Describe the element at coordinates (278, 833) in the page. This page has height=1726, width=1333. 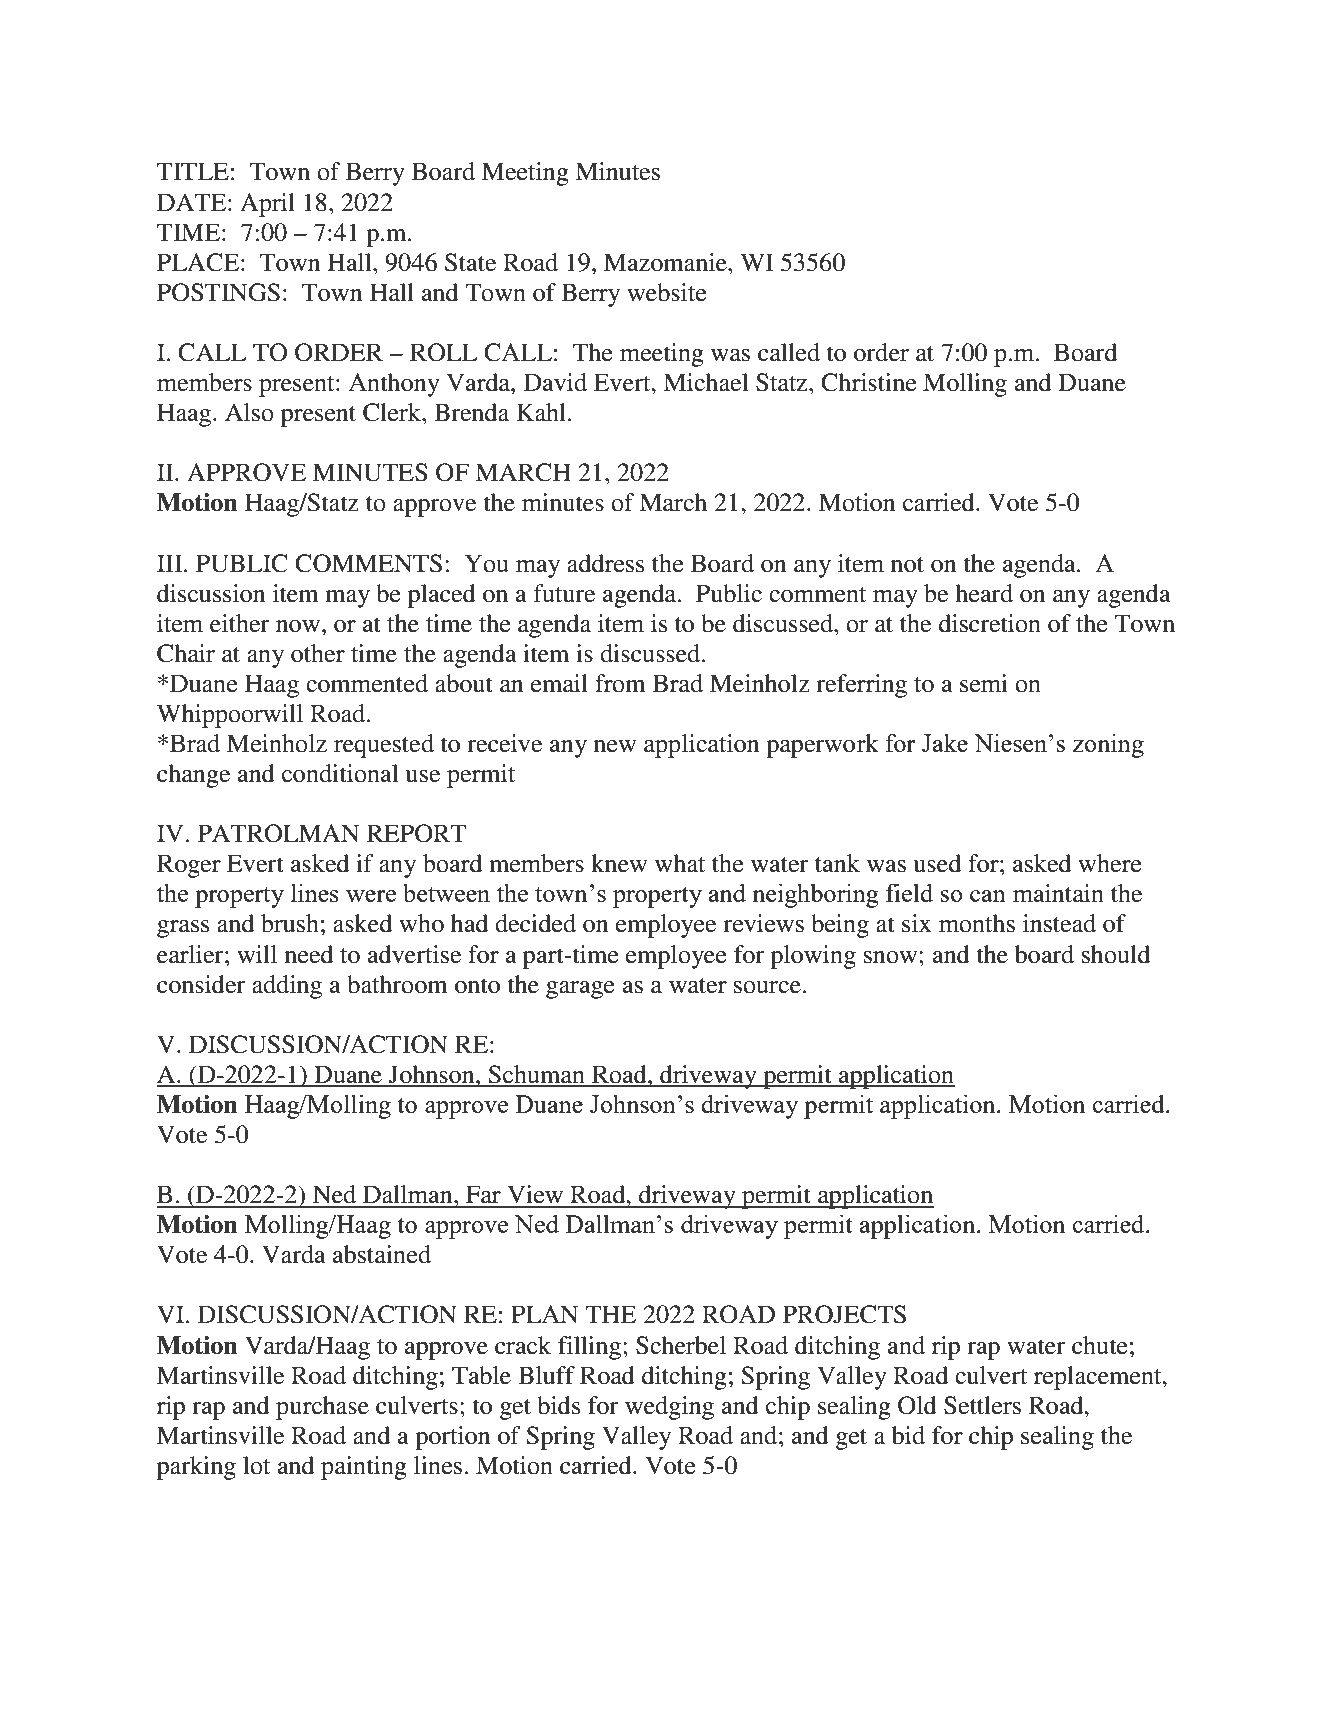
I see `PATROLMAN` at that location.
